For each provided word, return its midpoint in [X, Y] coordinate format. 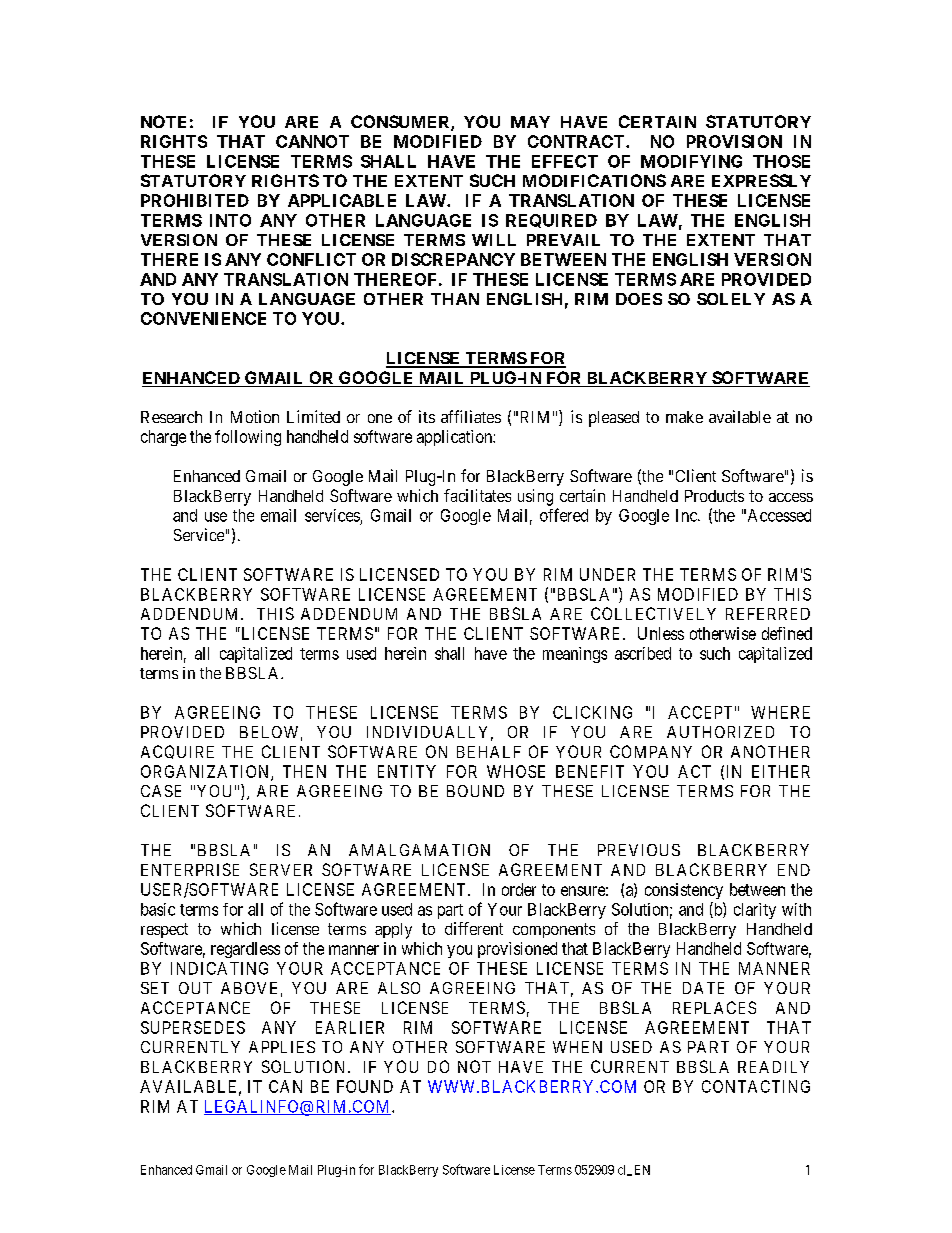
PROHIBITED [195, 200]
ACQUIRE [177, 752]
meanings [575, 655]
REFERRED [768, 614]
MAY [530, 122]
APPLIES [282, 1047]
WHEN [577, 1047]
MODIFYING [691, 161]
